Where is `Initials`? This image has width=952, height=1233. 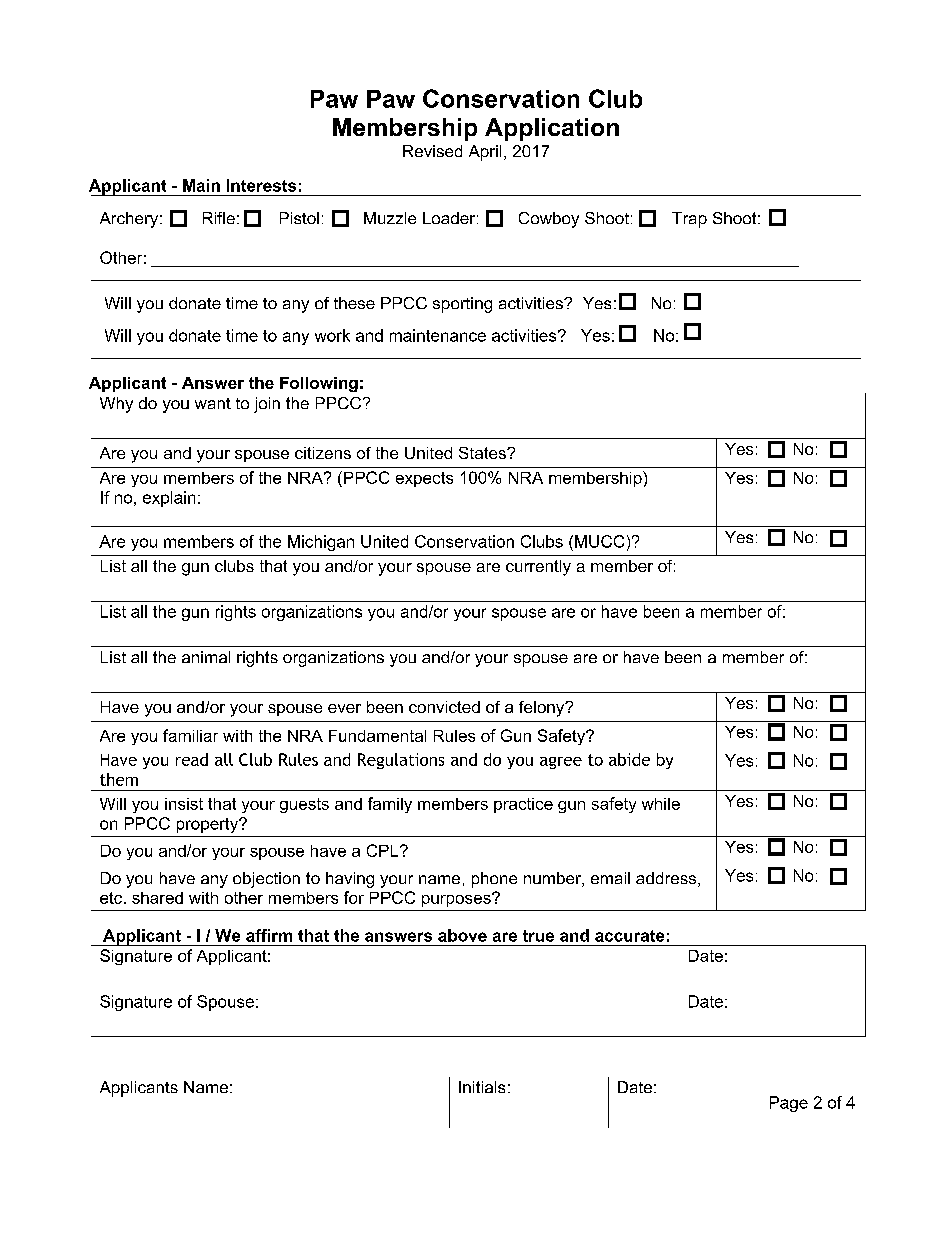 Initials is located at coordinates (482, 1087).
